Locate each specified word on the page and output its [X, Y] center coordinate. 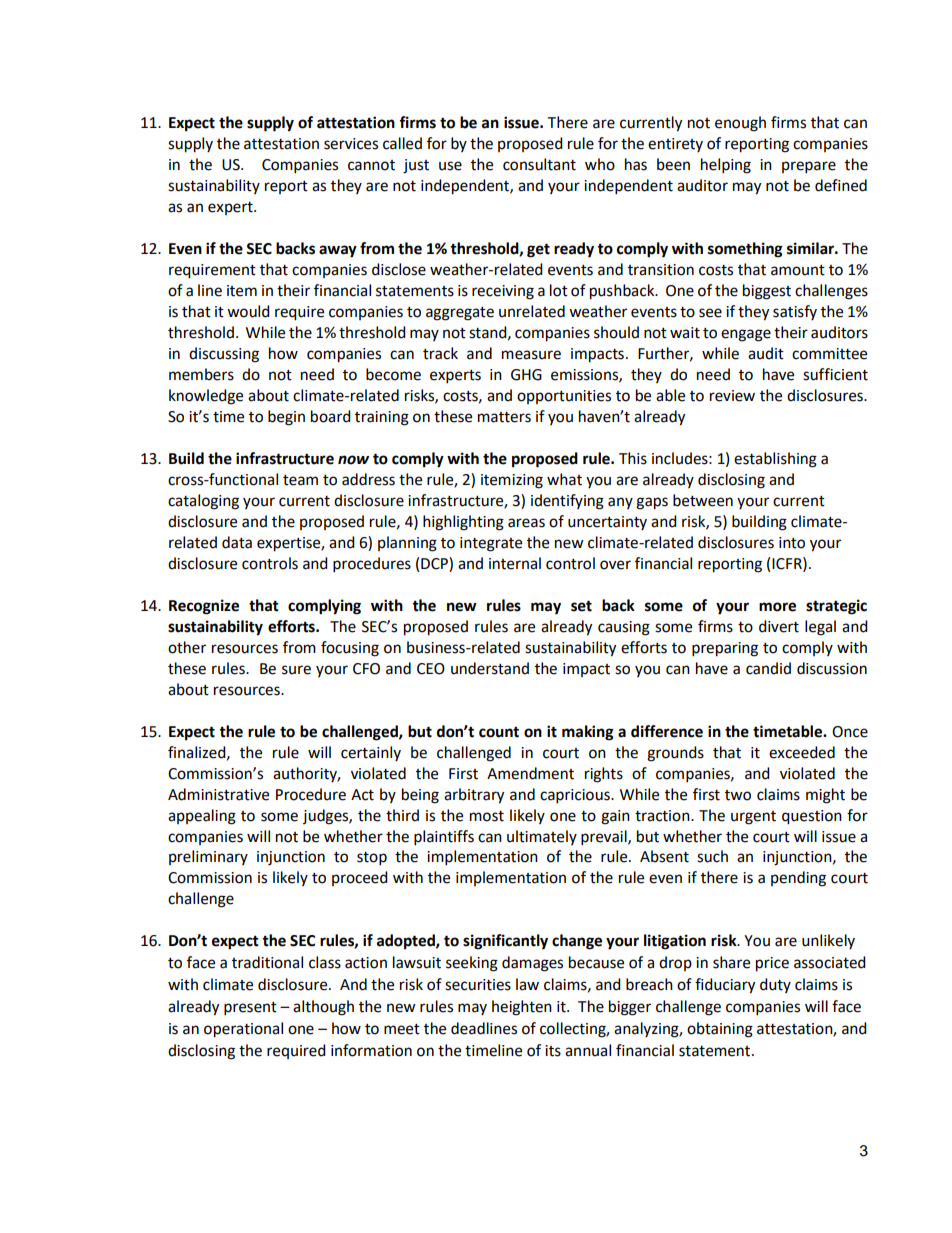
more [777, 607]
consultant [539, 164]
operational [243, 1030]
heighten [522, 1008]
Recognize [204, 607]
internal [515, 563]
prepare [809, 167]
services [351, 144]
